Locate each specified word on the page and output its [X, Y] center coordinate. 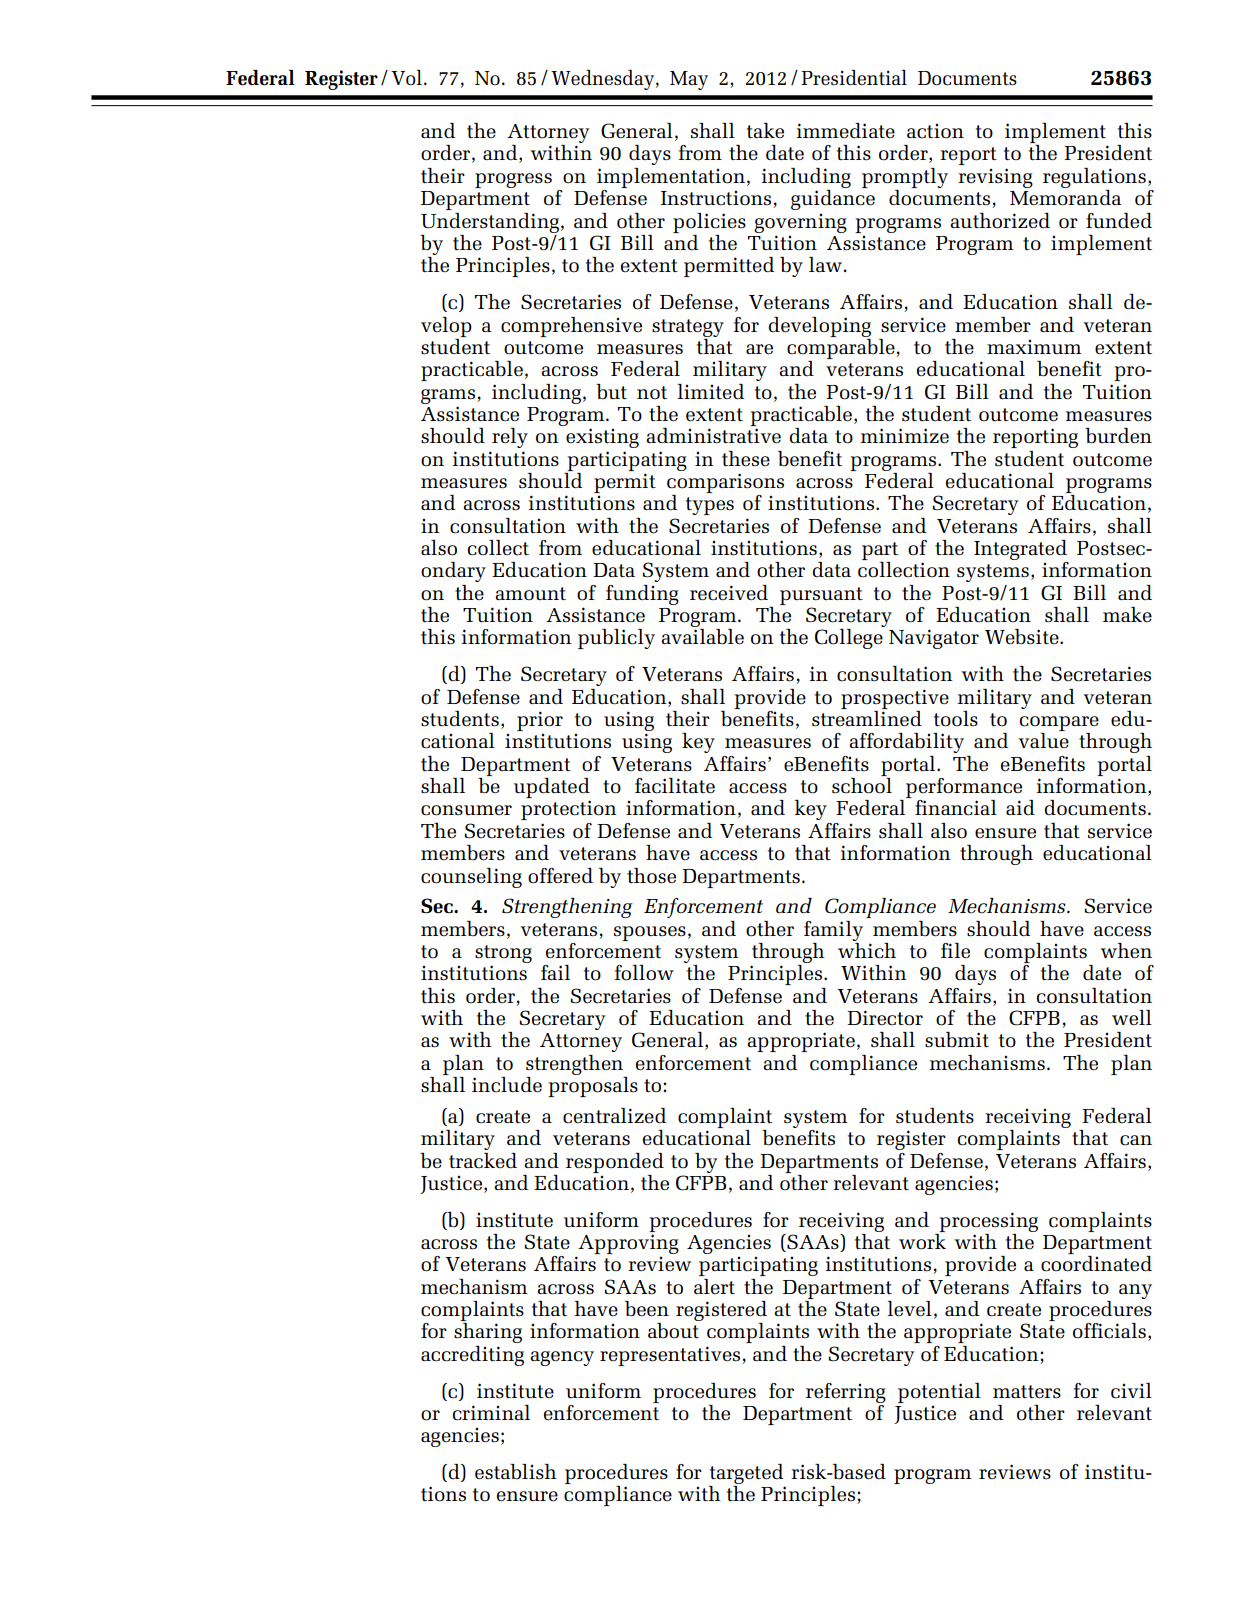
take [765, 131]
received [729, 593]
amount [530, 594]
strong [503, 955]
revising [995, 178]
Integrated [1021, 551]
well [1132, 1018]
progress [513, 180]
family [833, 931]
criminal [491, 1413]
